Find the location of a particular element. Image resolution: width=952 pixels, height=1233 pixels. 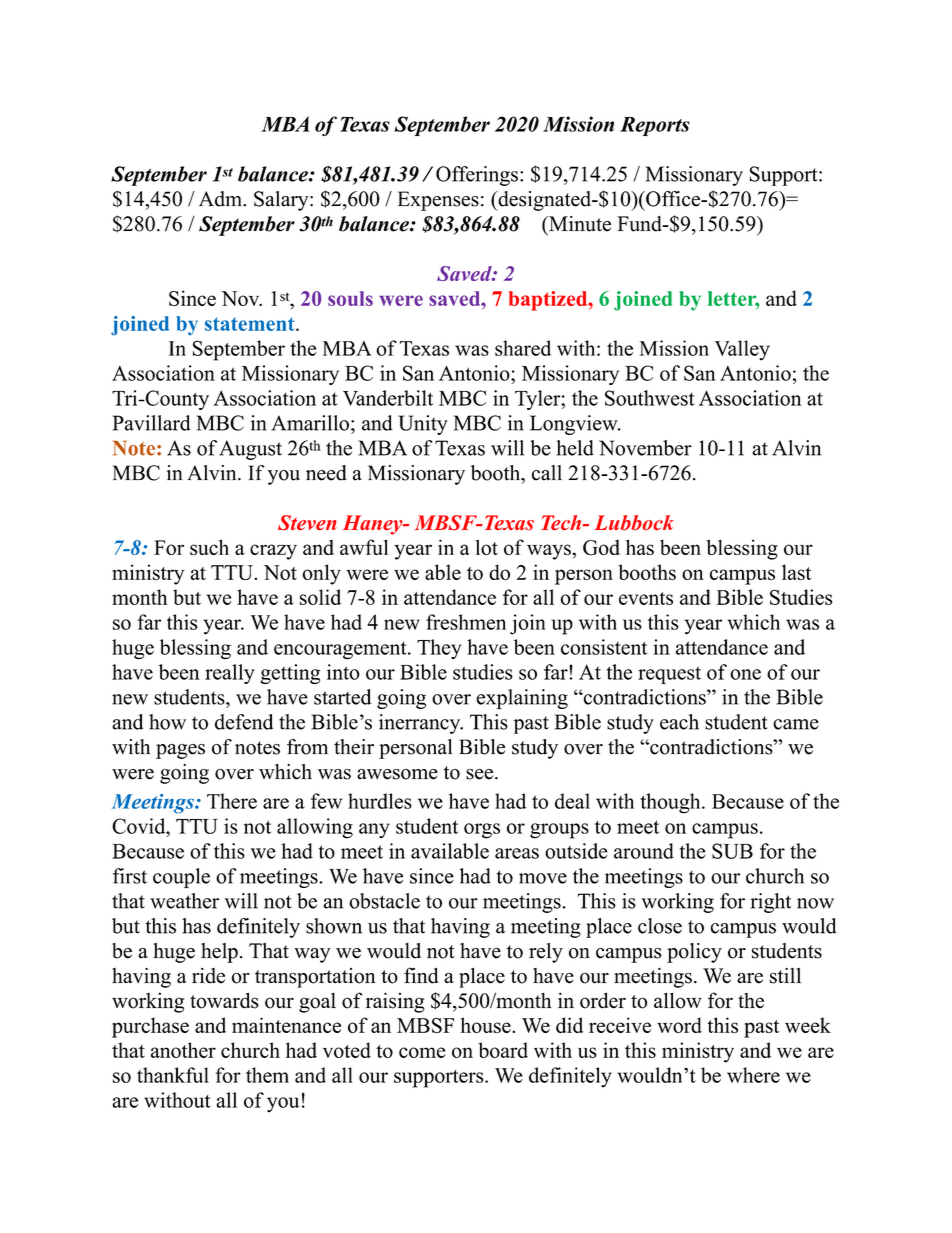

Reports is located at coordinates (655, 126).
